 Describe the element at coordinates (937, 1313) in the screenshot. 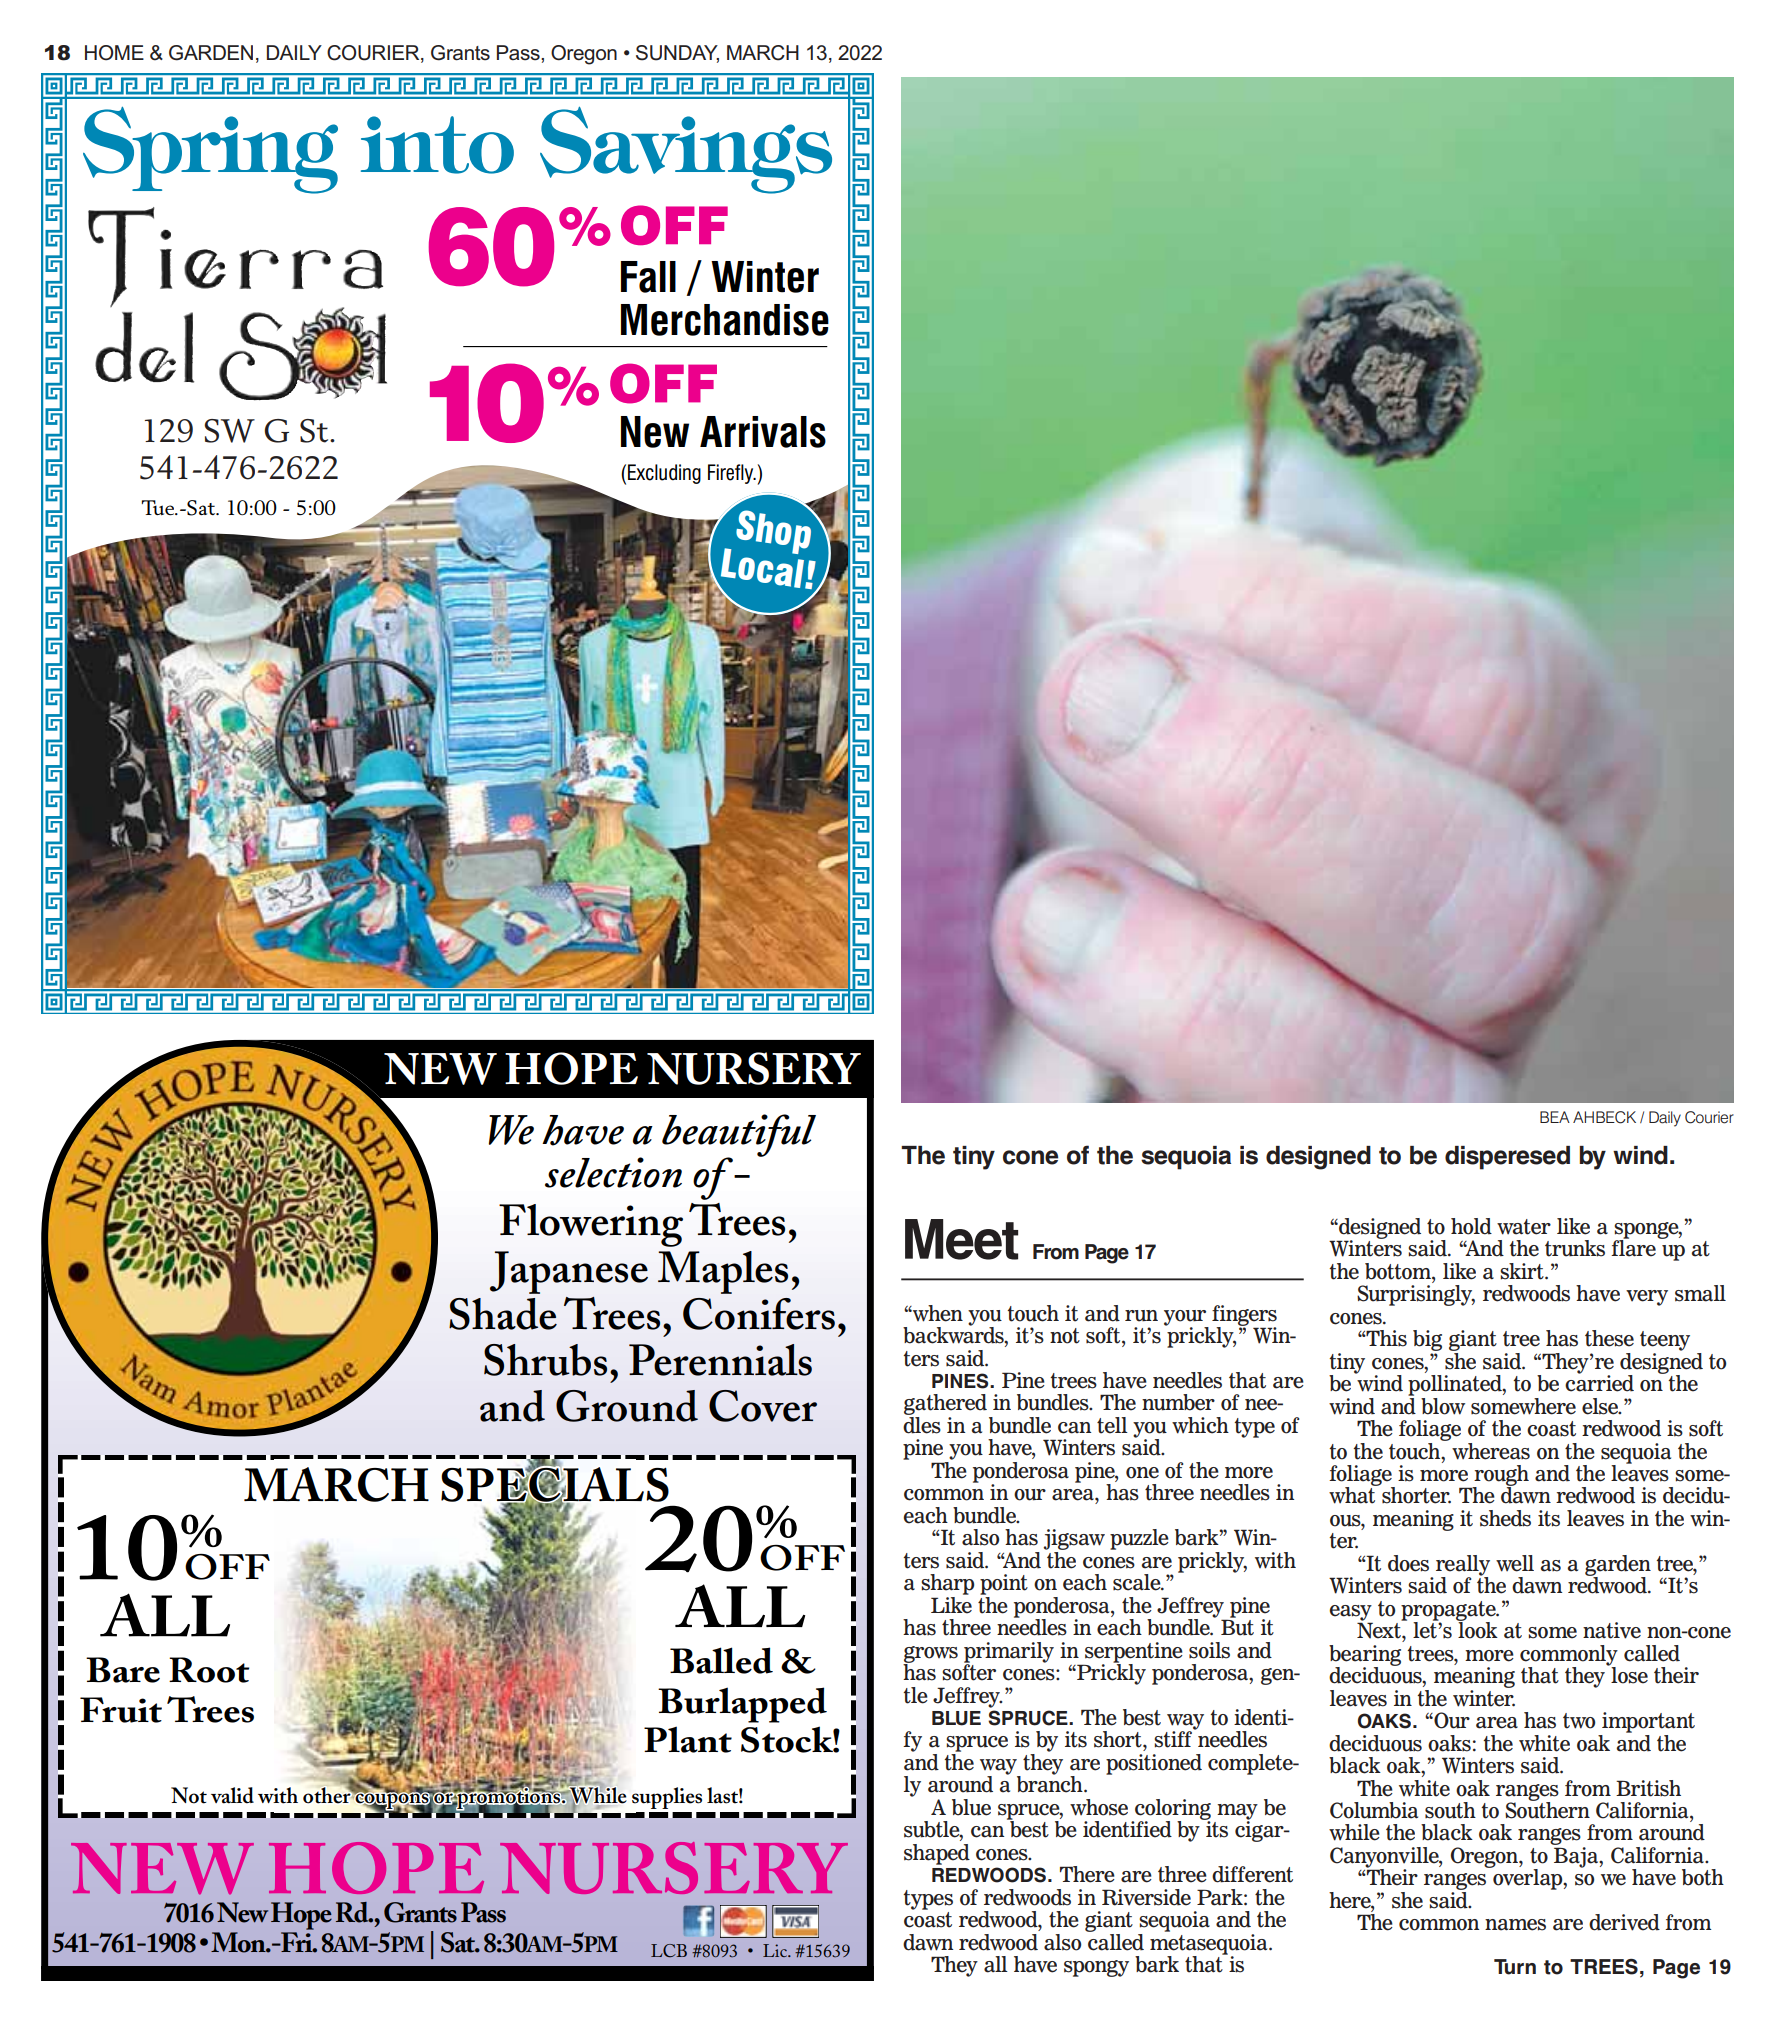

I see `when` at that location.
